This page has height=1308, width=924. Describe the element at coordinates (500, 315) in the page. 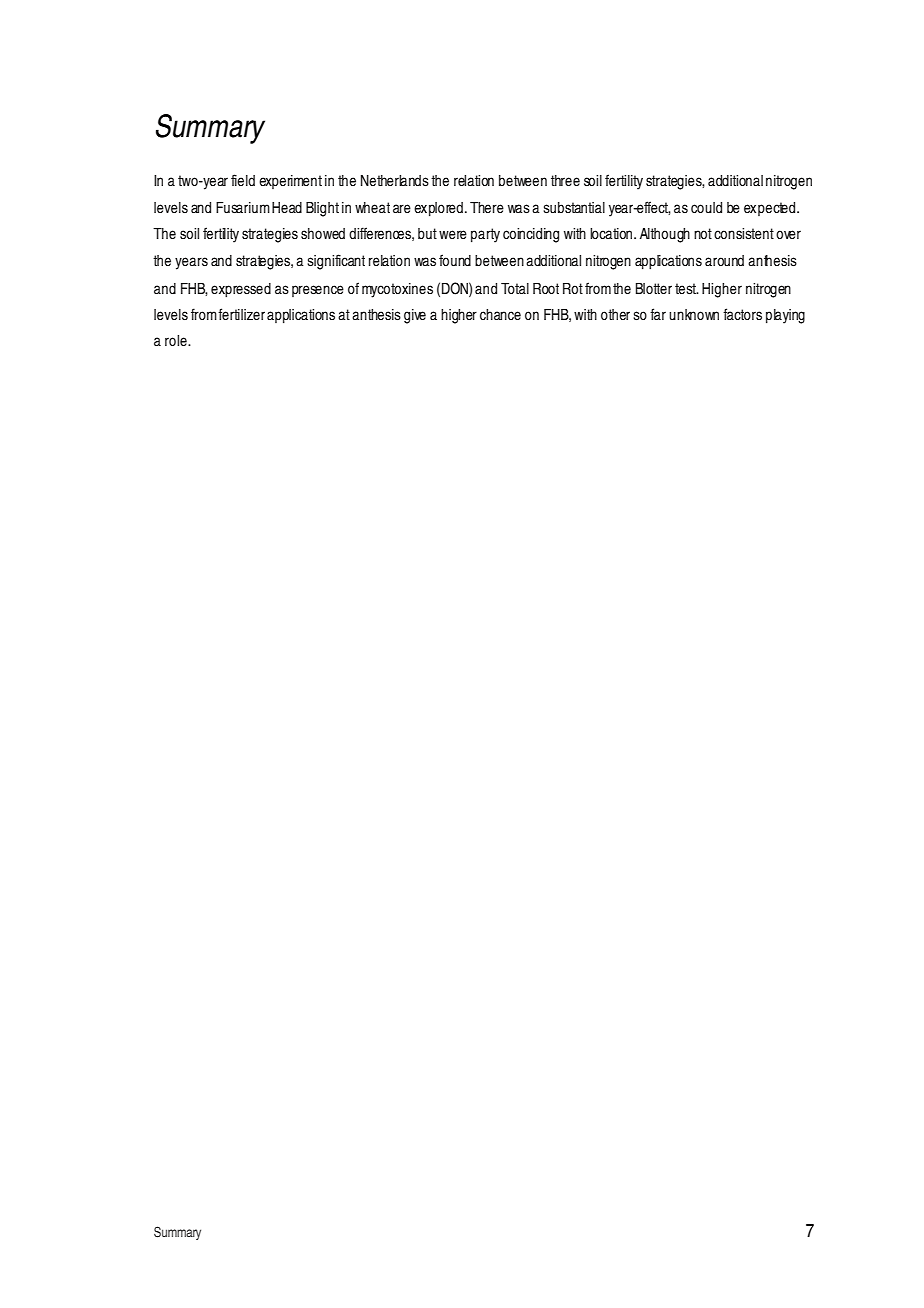

I see `chance` at that location.
